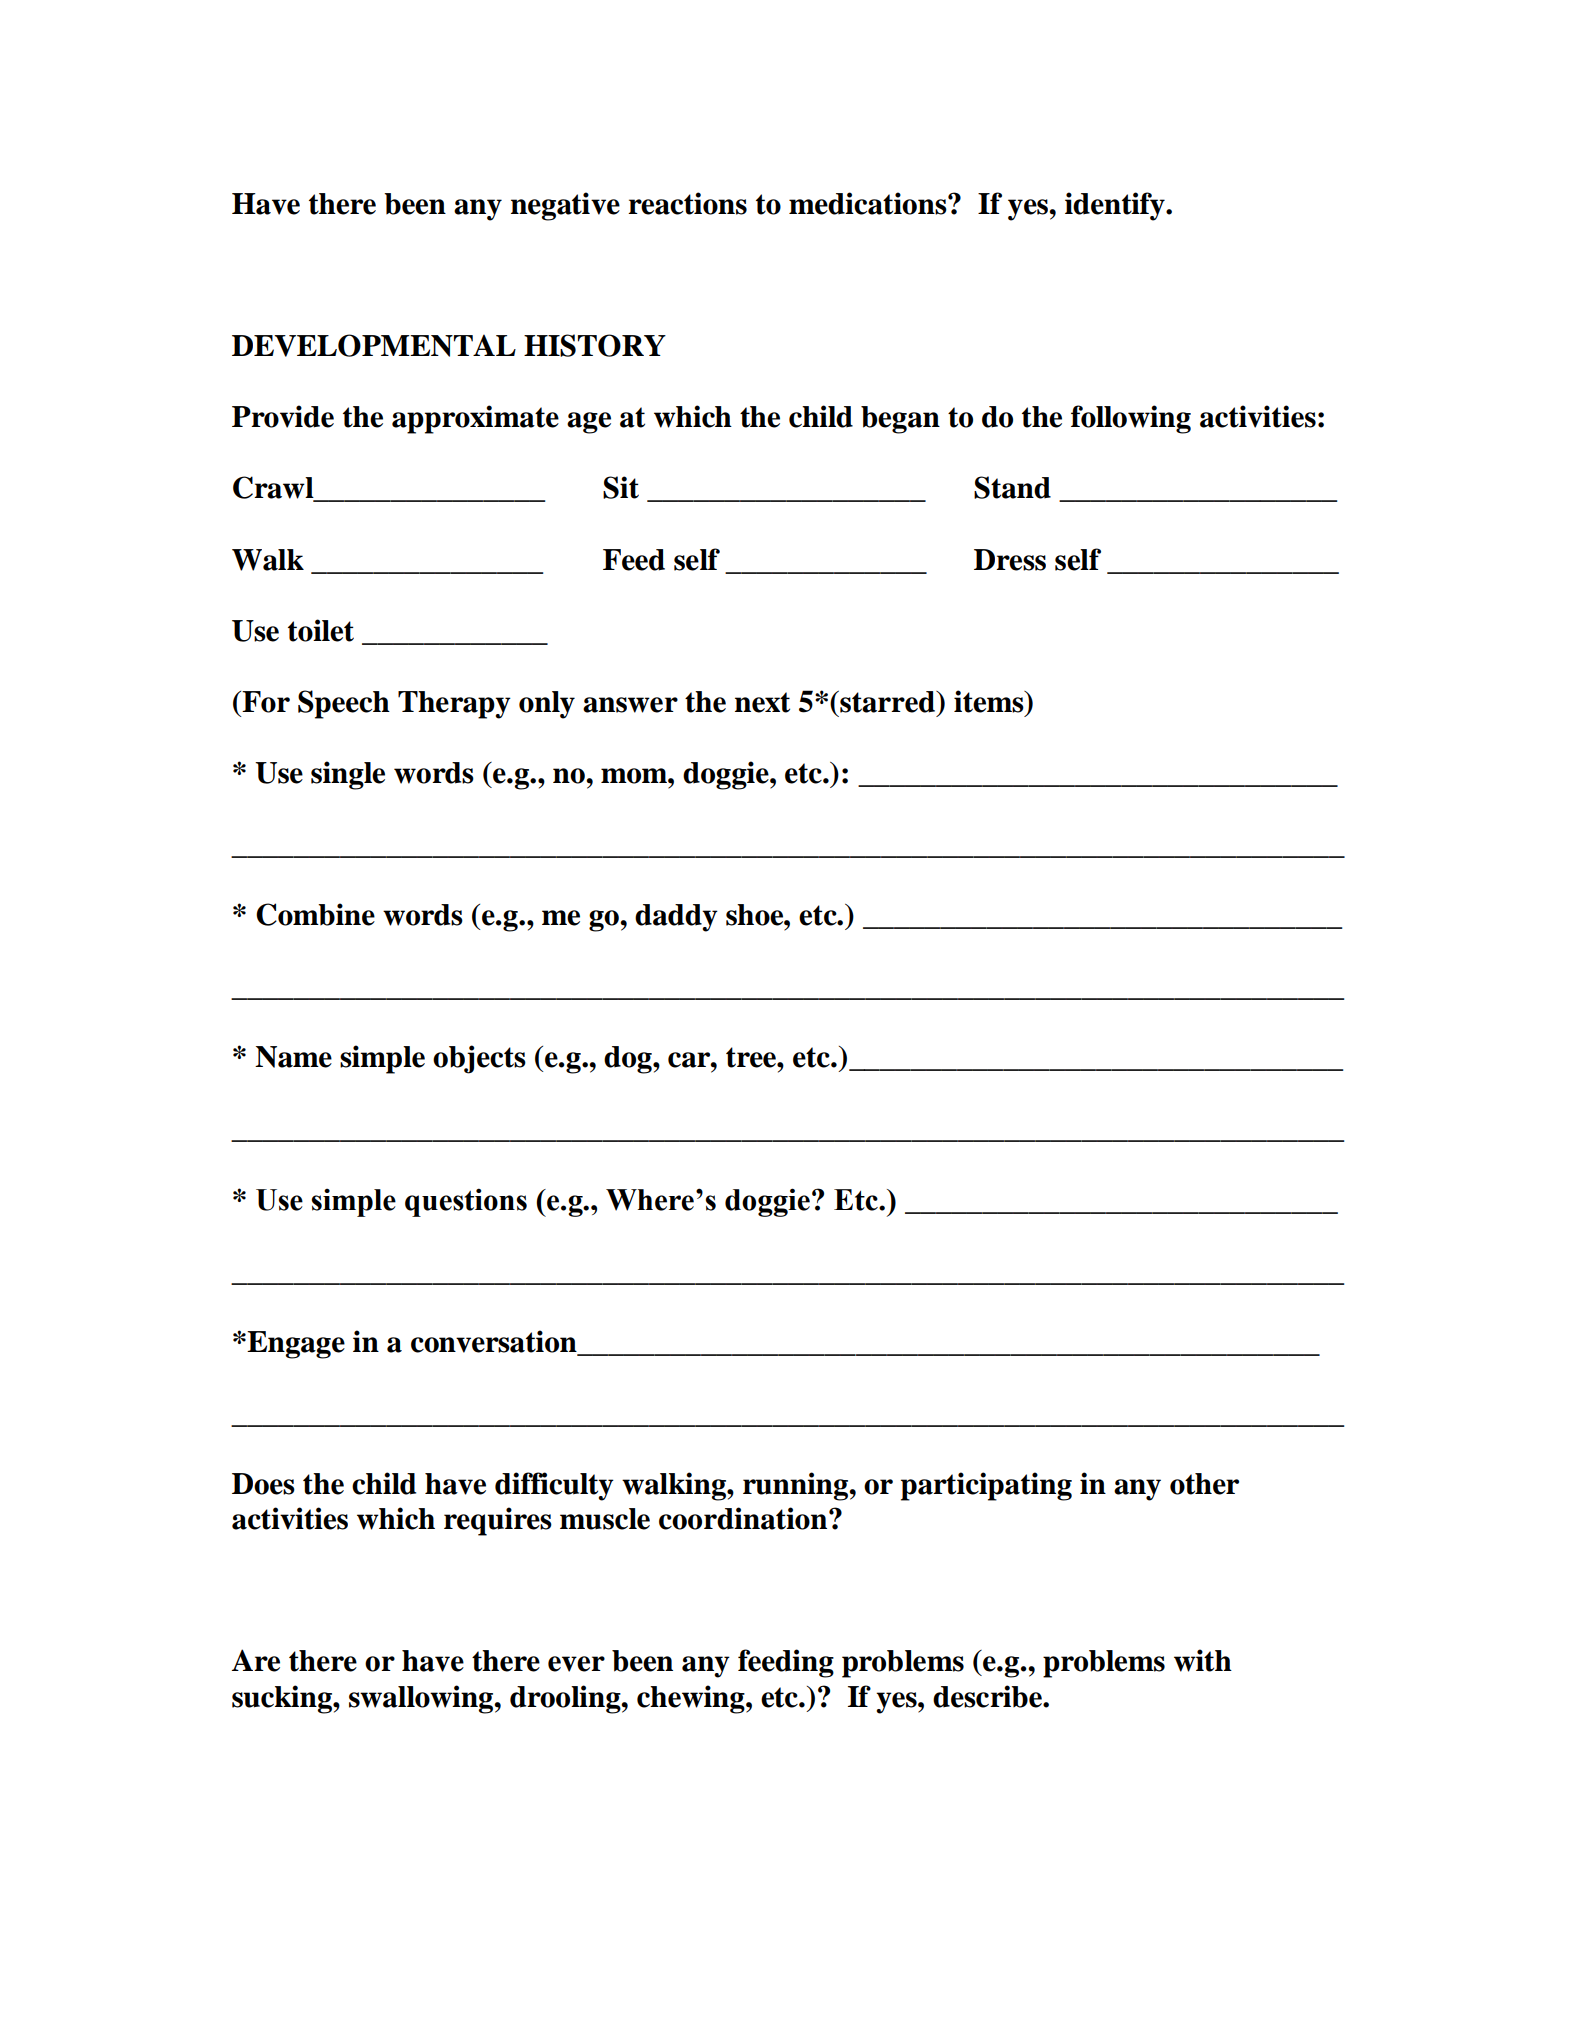 The height and width of the document is (2040, 1576). Describe the element at coordinates (687, 203) in the document. I see `reactions` at that location.
